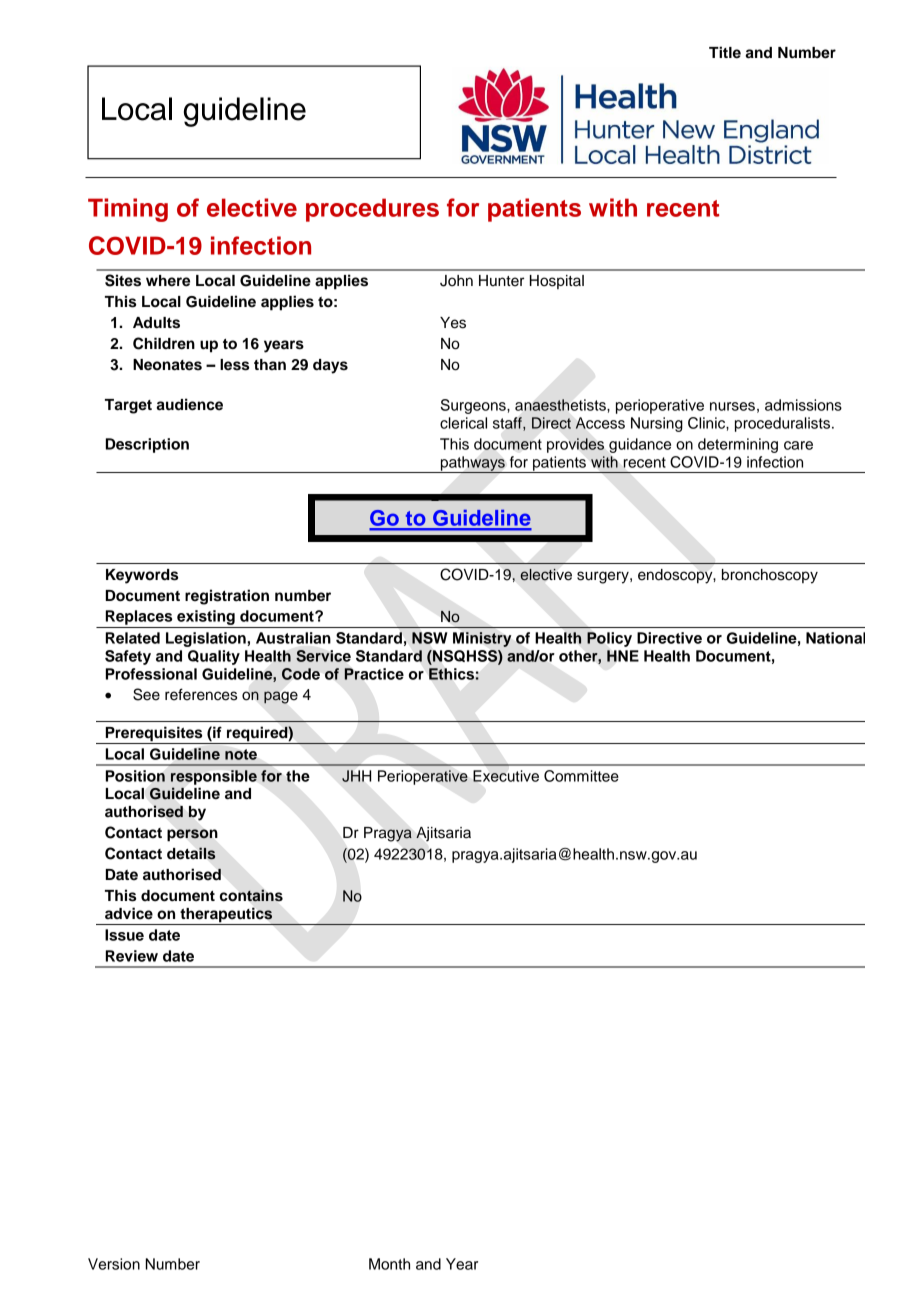  I want to click on Timing, so click(128, 210).
